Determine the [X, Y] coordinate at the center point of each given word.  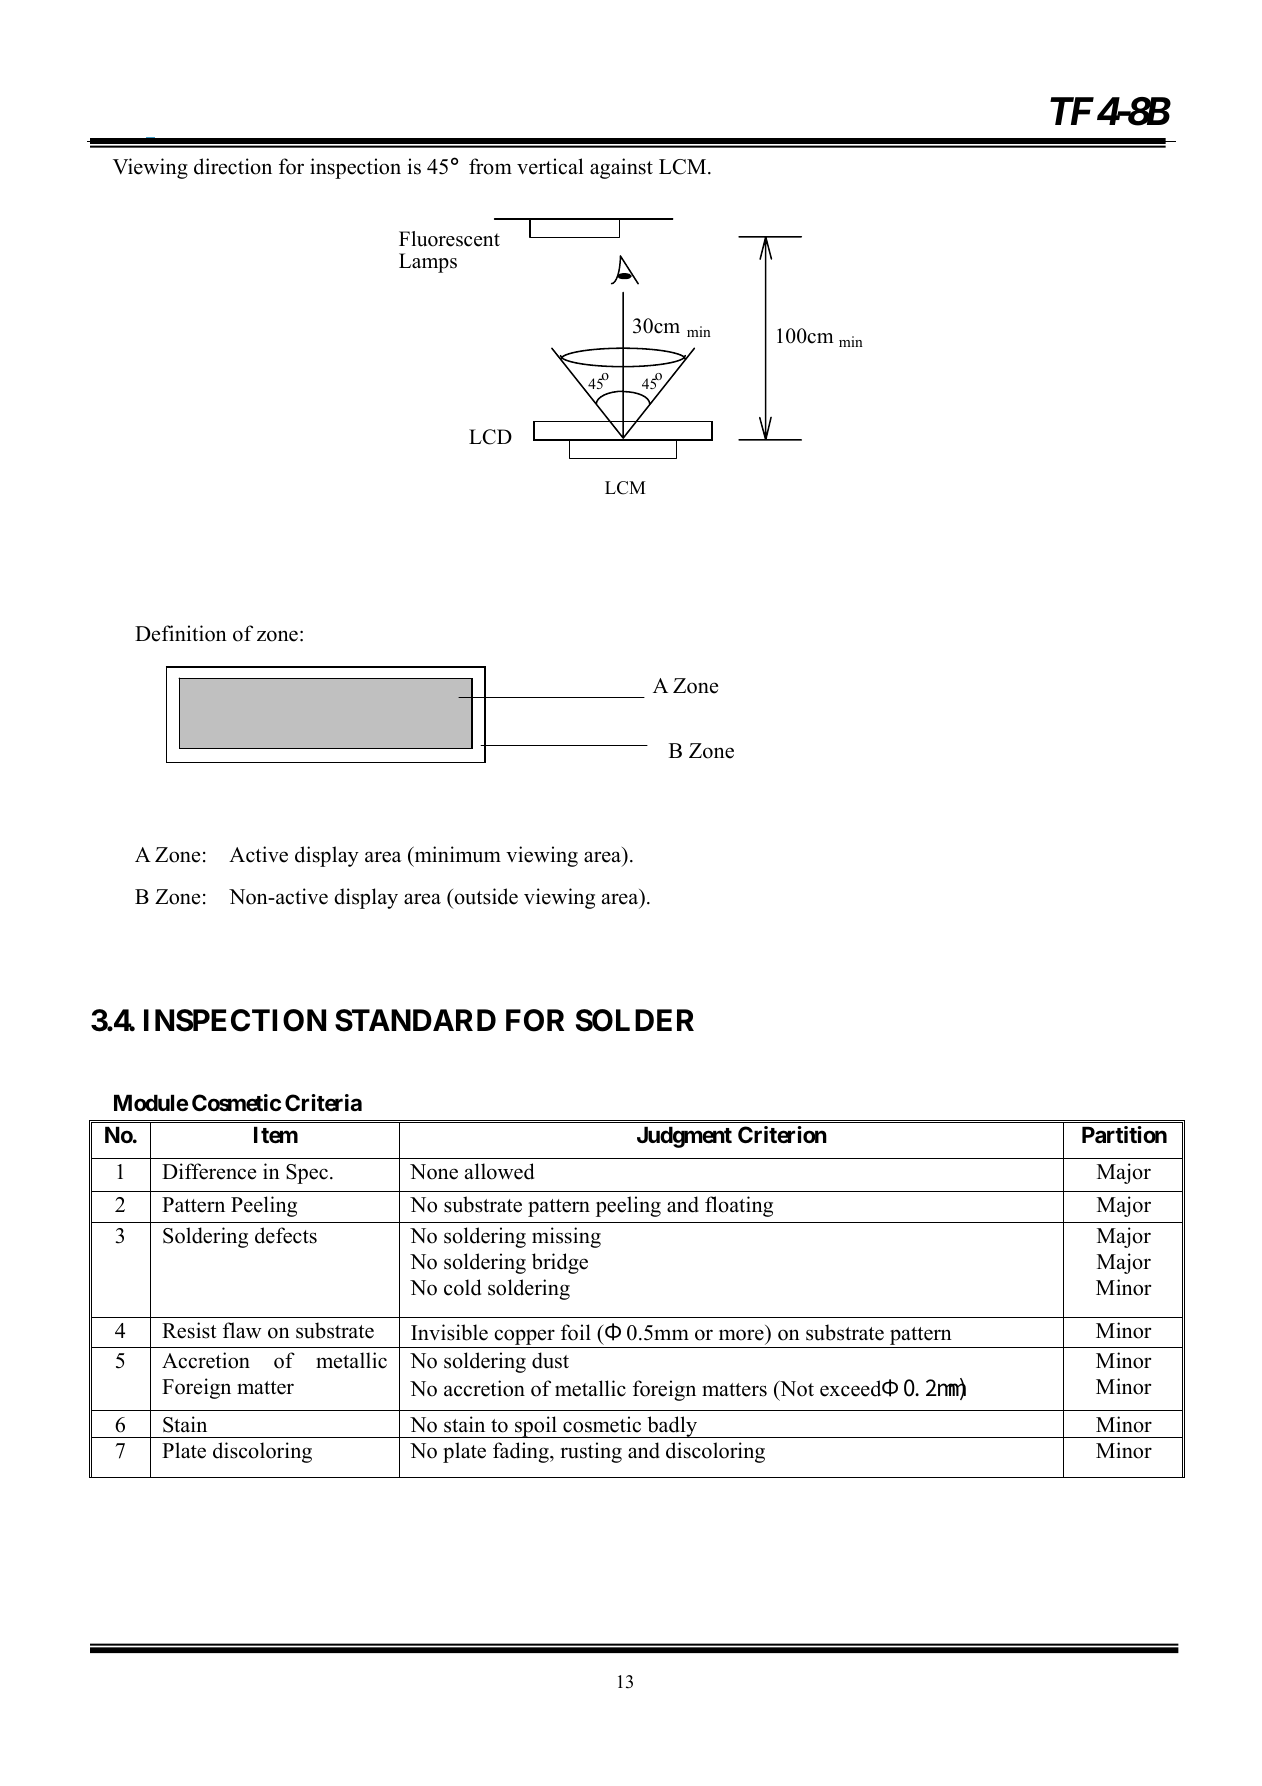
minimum [456, 854]
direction [233, 166]
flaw [242, 1330]
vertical [550, 166]
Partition [1124, 1135]
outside [485, 896]
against [621, 168]
